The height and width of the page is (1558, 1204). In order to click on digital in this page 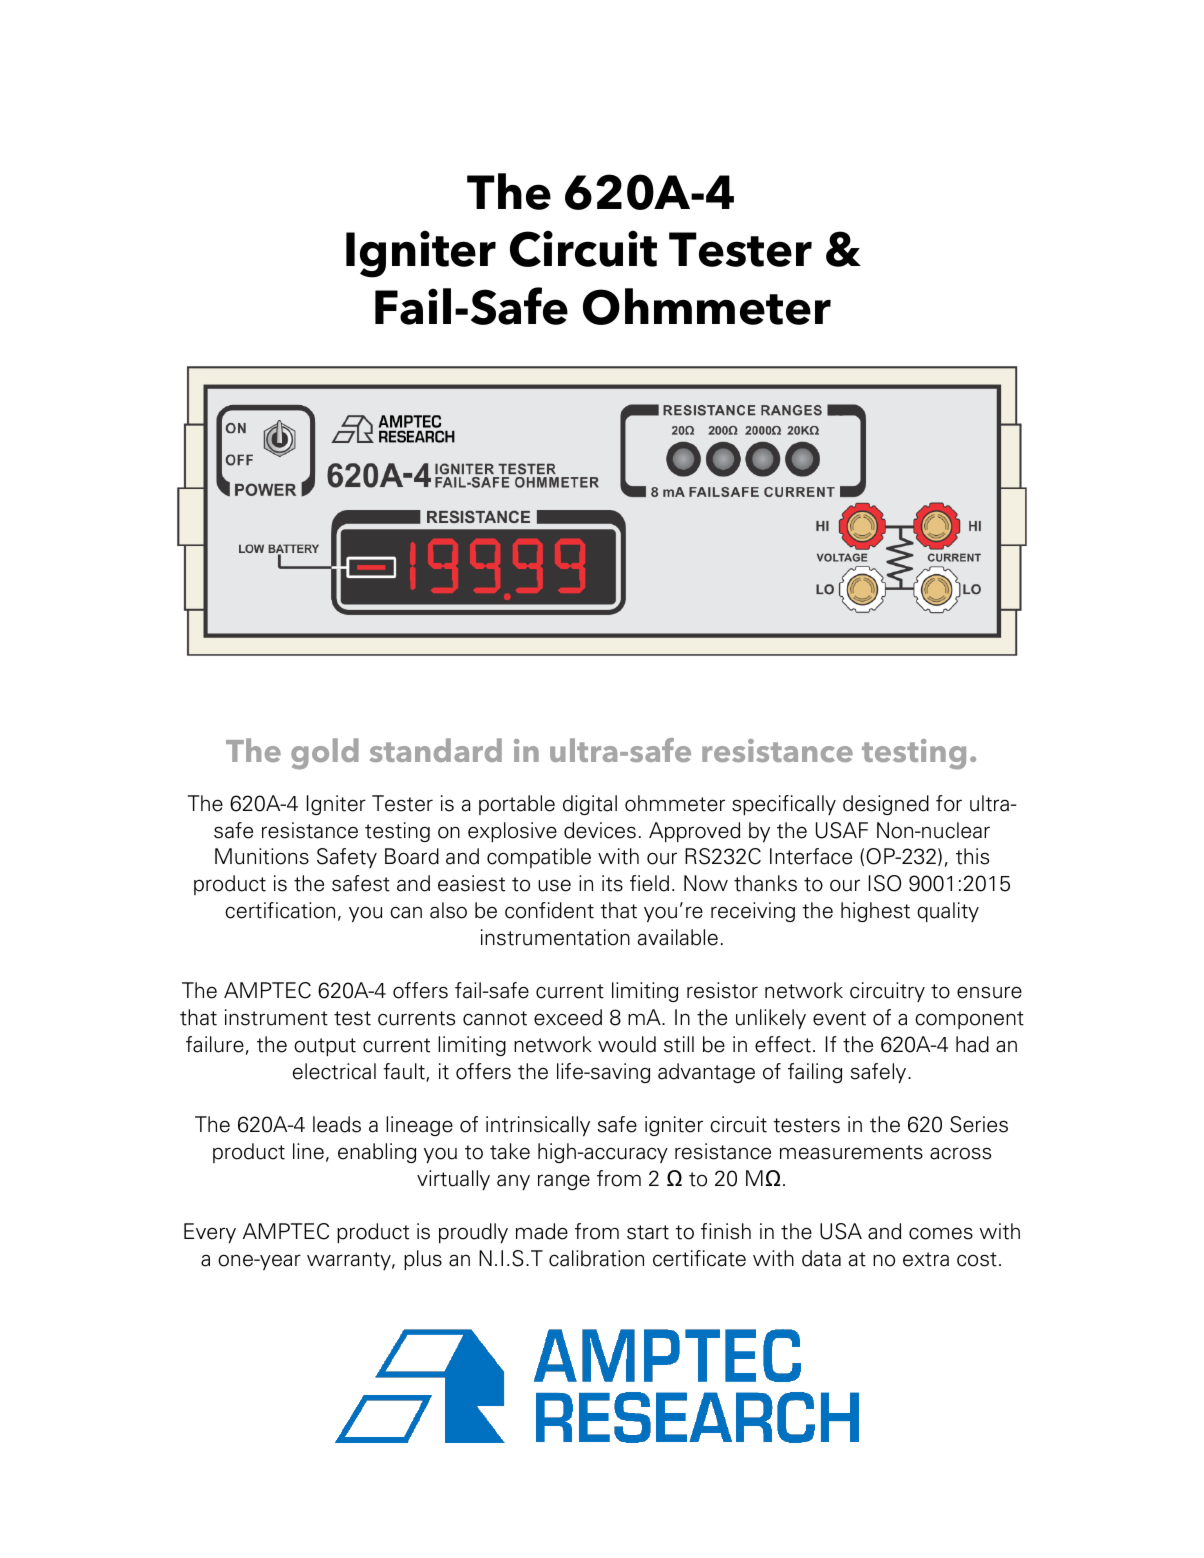, I will do `click(590, 805)`.
